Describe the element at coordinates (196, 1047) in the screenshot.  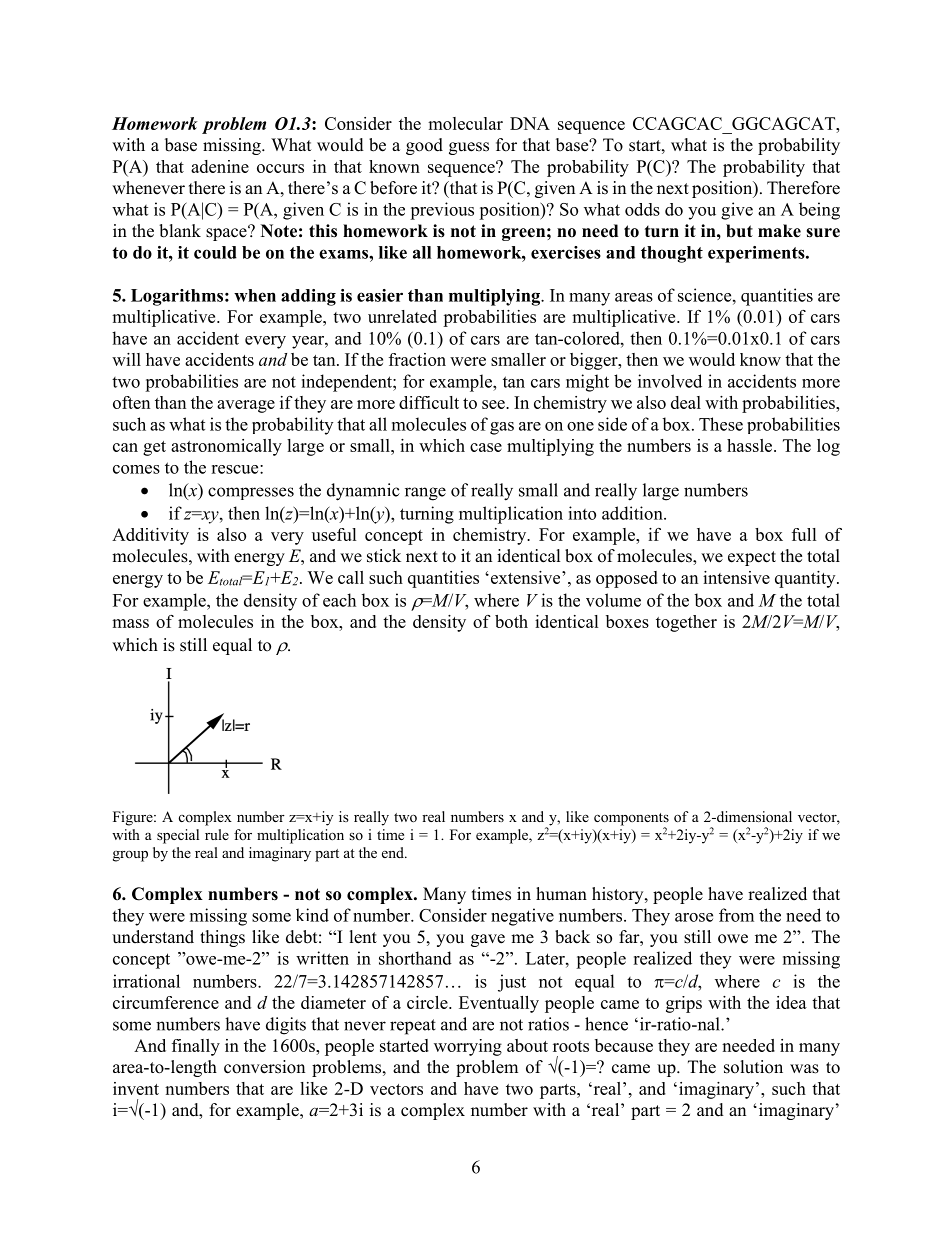
I see `finally` at that location.
